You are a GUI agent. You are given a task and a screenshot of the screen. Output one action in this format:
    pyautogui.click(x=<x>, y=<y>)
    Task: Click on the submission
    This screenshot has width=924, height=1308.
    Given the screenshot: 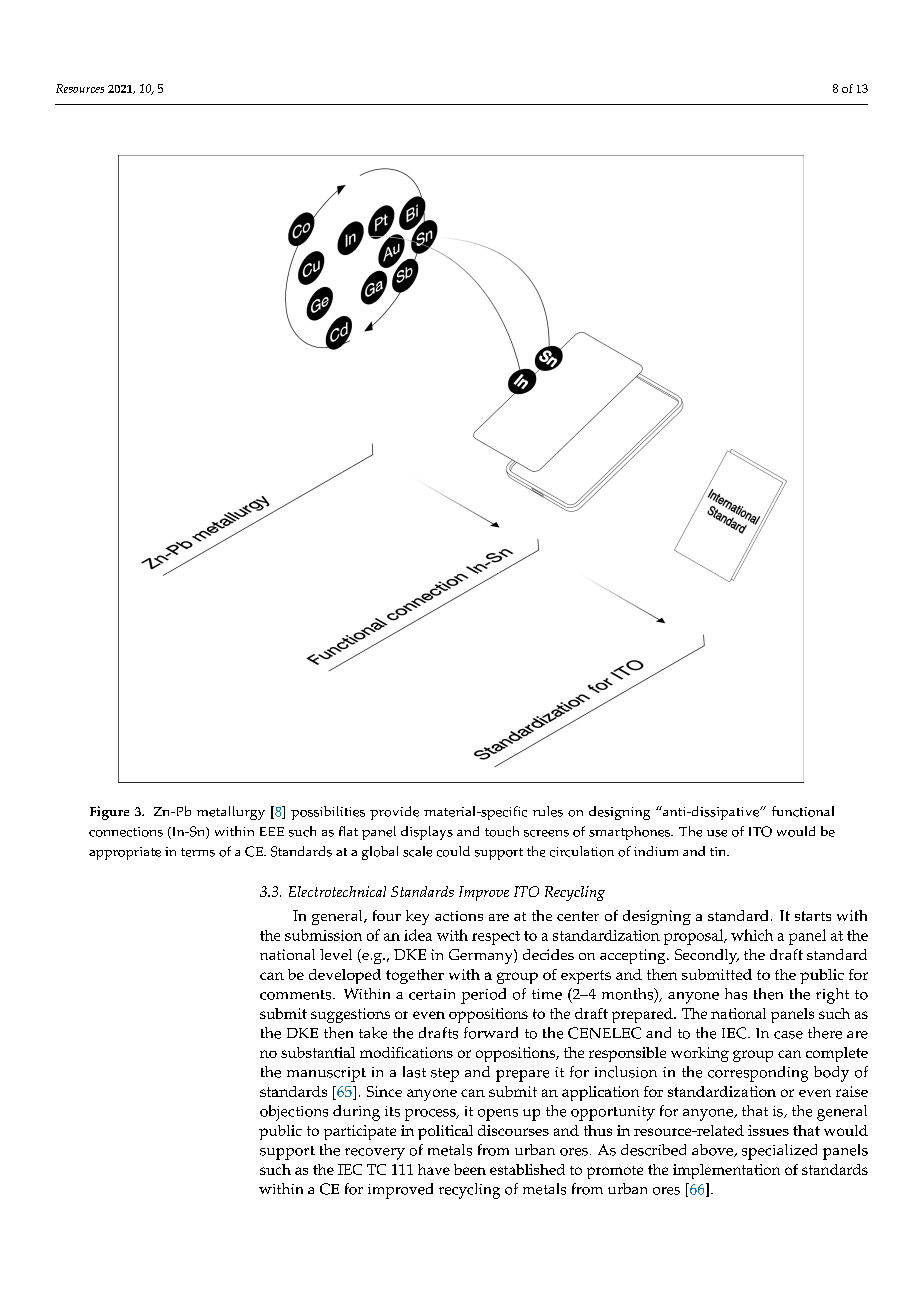 What is the action you would take?
    pyautogui.click(x=323, y=935)
